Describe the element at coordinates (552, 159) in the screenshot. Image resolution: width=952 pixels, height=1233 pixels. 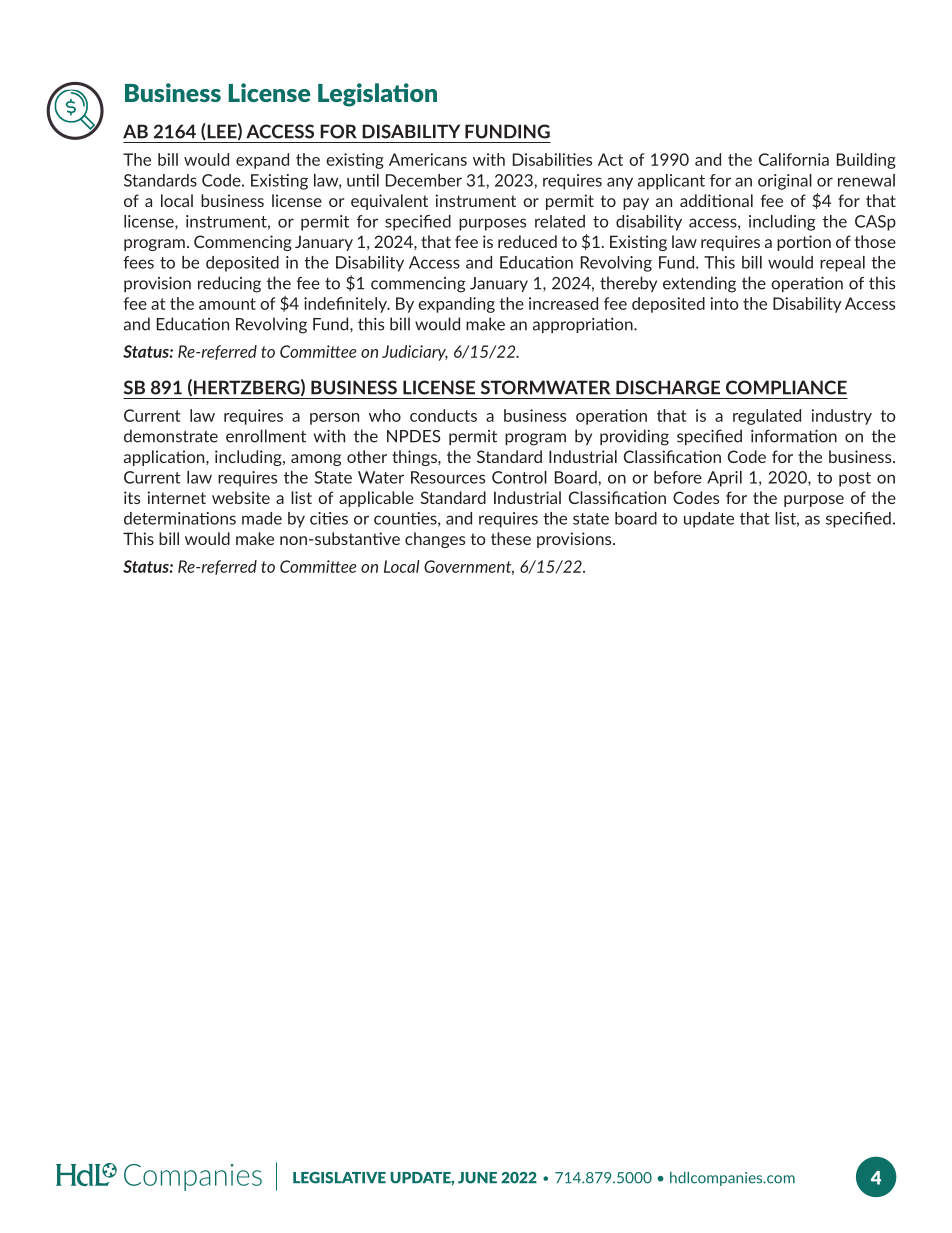
I see `Disabilities` at that location.
